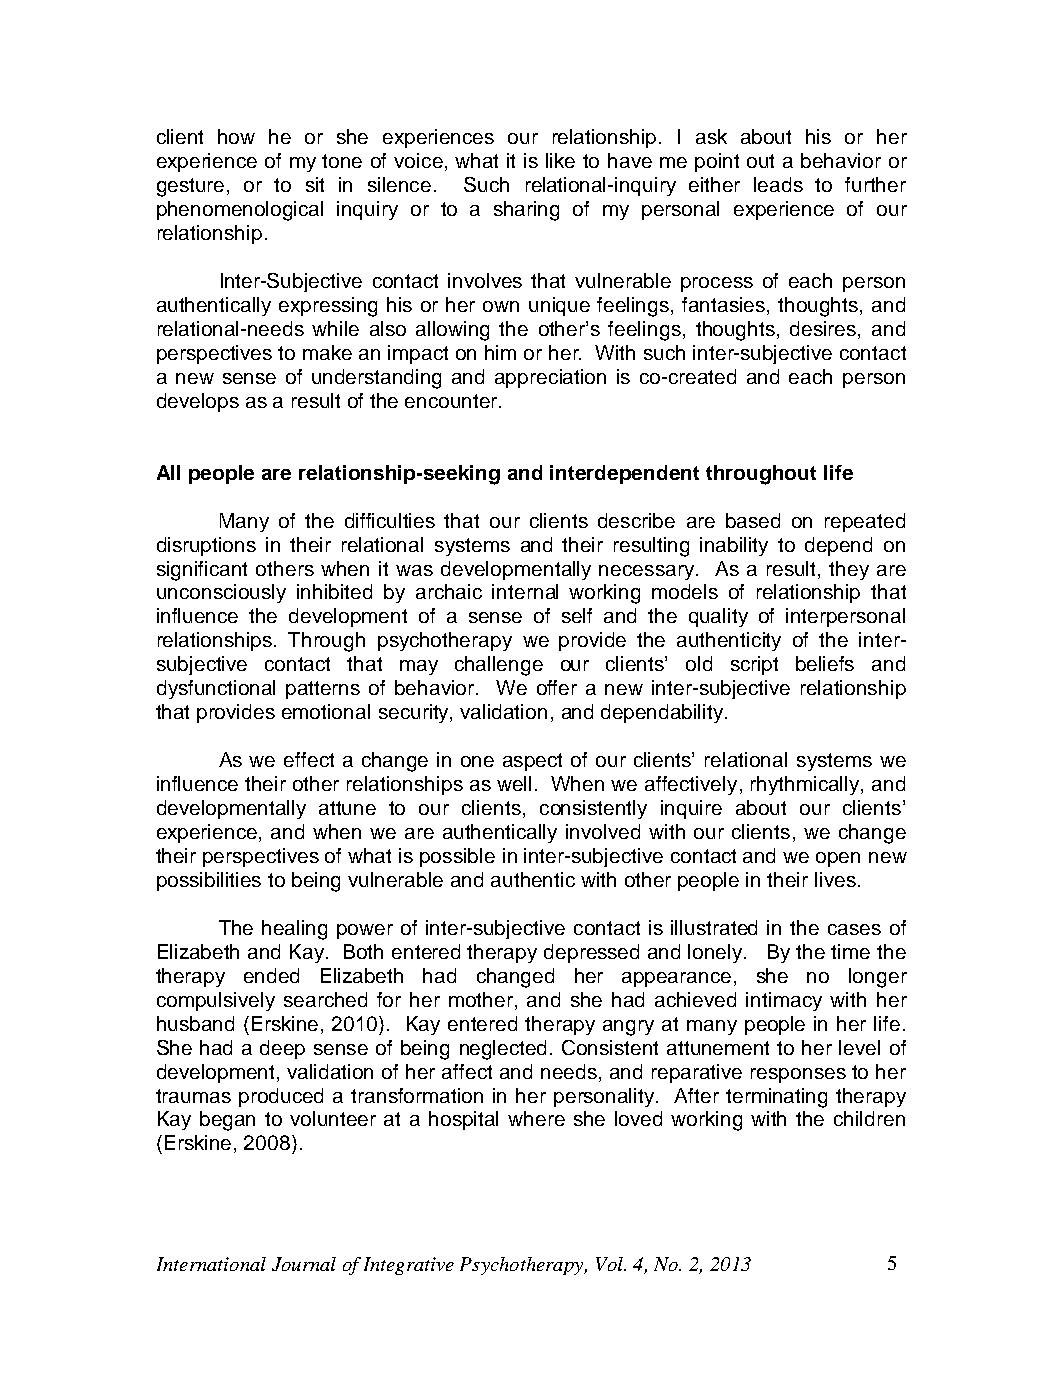 Image resolution: width=1063 pixels, height=1375 pixels. What do you see at coordinates (514, 783) in the page?
I see `well` at bounding box center [514, 783].
